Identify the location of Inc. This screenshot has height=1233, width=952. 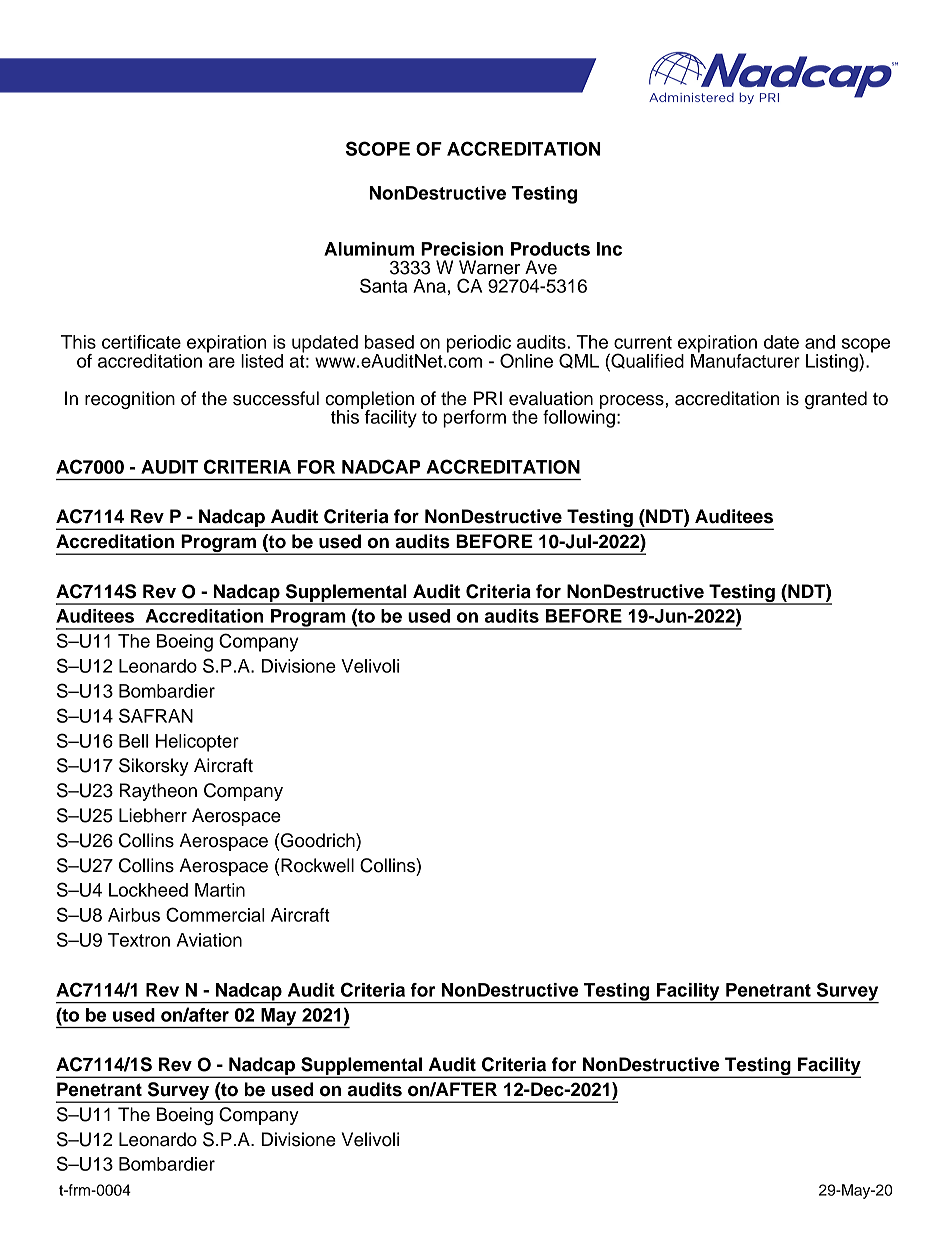
(609, 249).
